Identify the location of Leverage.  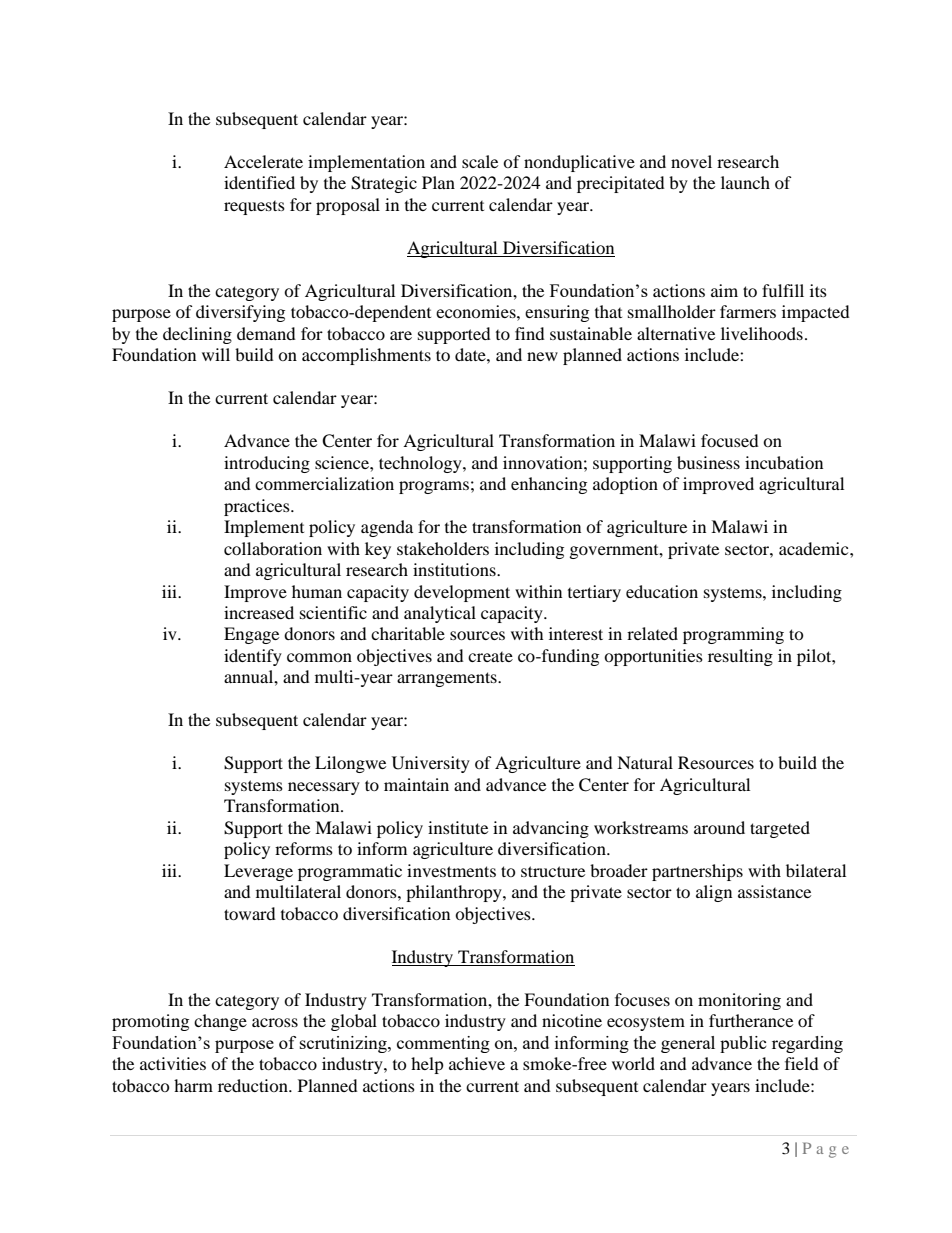
(258, 872).
